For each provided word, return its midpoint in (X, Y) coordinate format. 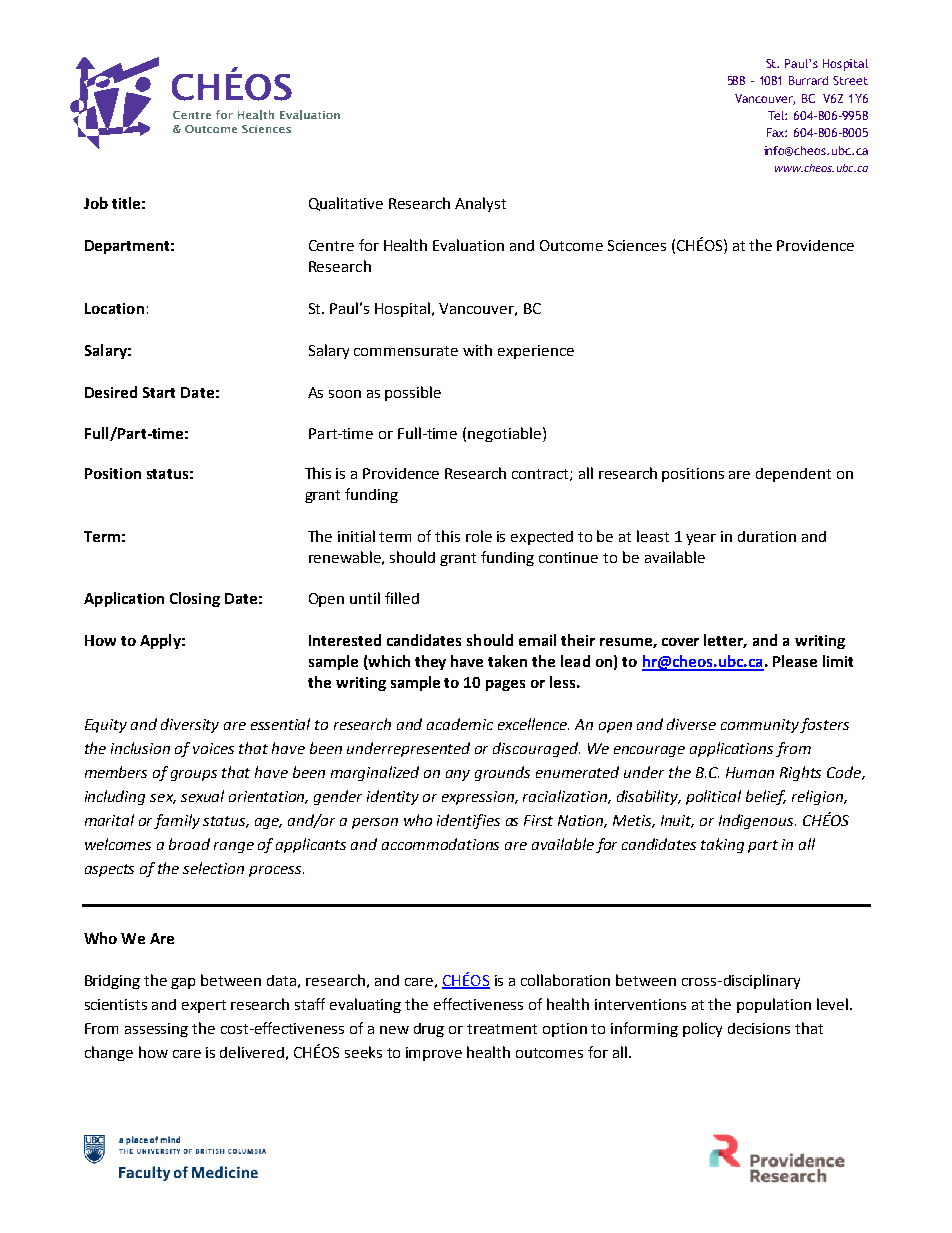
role (479, 536)
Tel (777, 115)
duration (767, 536)
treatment (502, 1029)
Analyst (480, 204)
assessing (156, 1030)
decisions (759, 1028)
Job (96, 203)
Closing (195, 599)
